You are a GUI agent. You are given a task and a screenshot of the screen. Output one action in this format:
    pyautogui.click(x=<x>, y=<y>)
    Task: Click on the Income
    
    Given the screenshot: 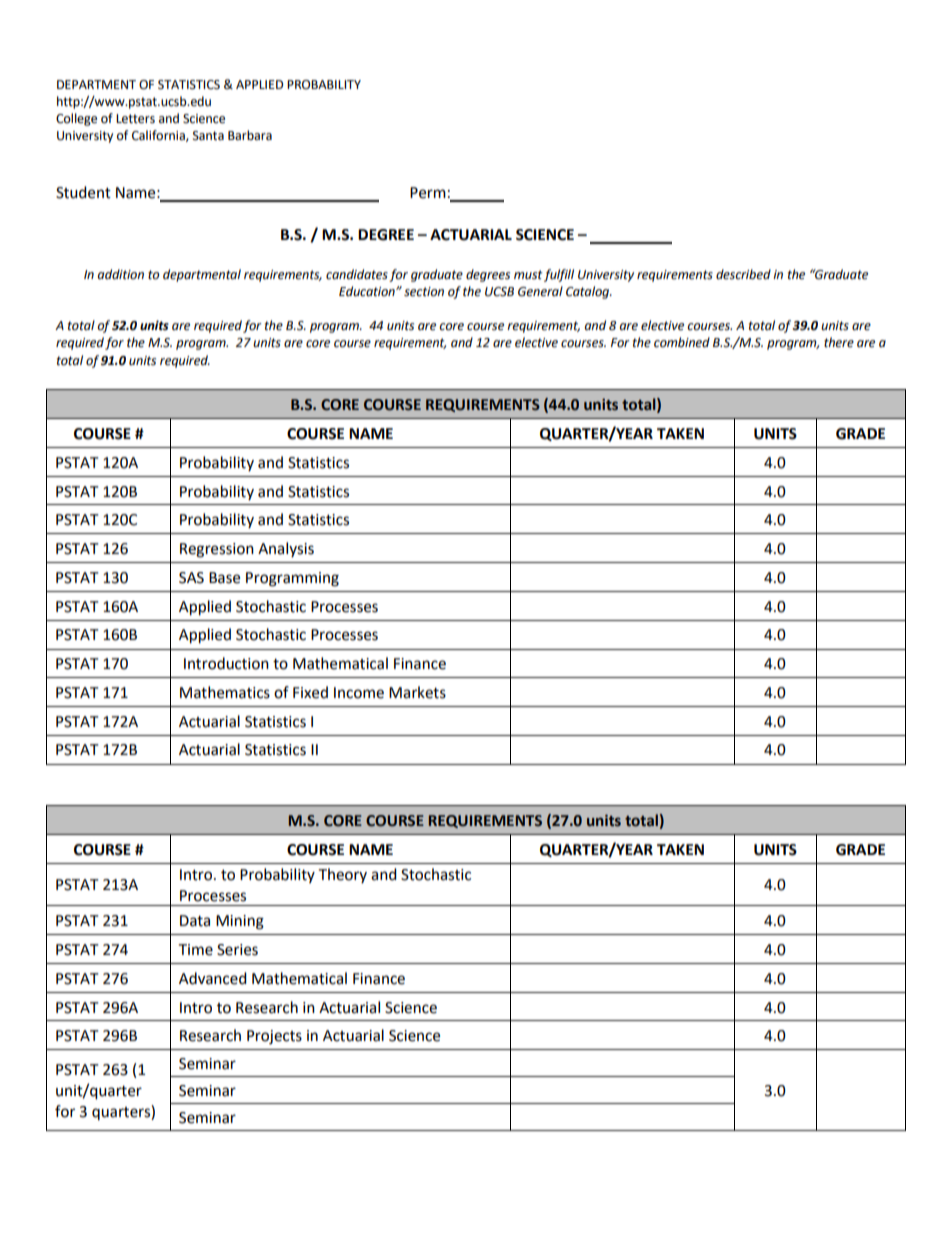 What is the action you would take?
    pyautogui.click(x=359, y=693)
